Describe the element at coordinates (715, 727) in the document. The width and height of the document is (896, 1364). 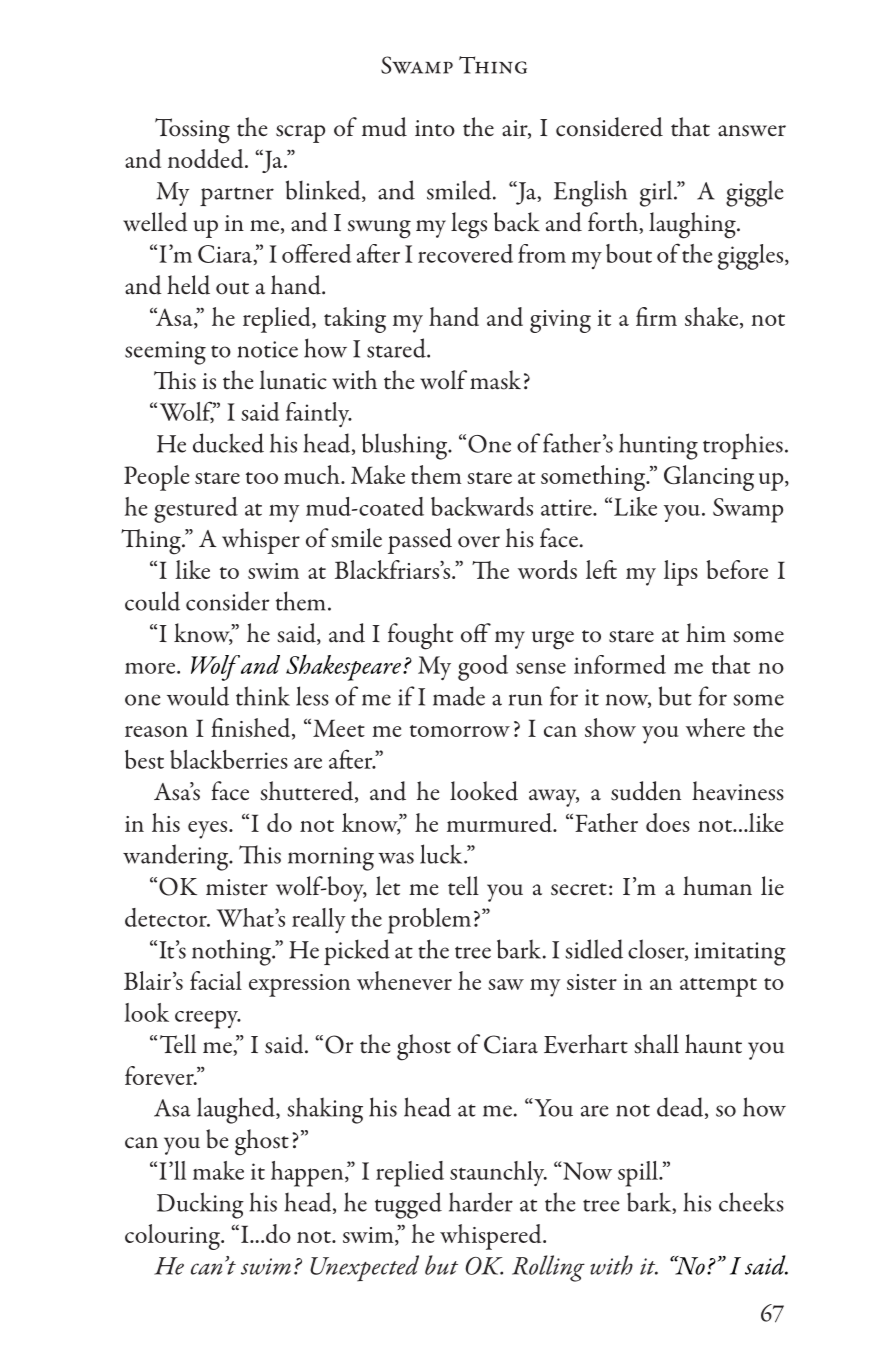
I see `where` at that location.
